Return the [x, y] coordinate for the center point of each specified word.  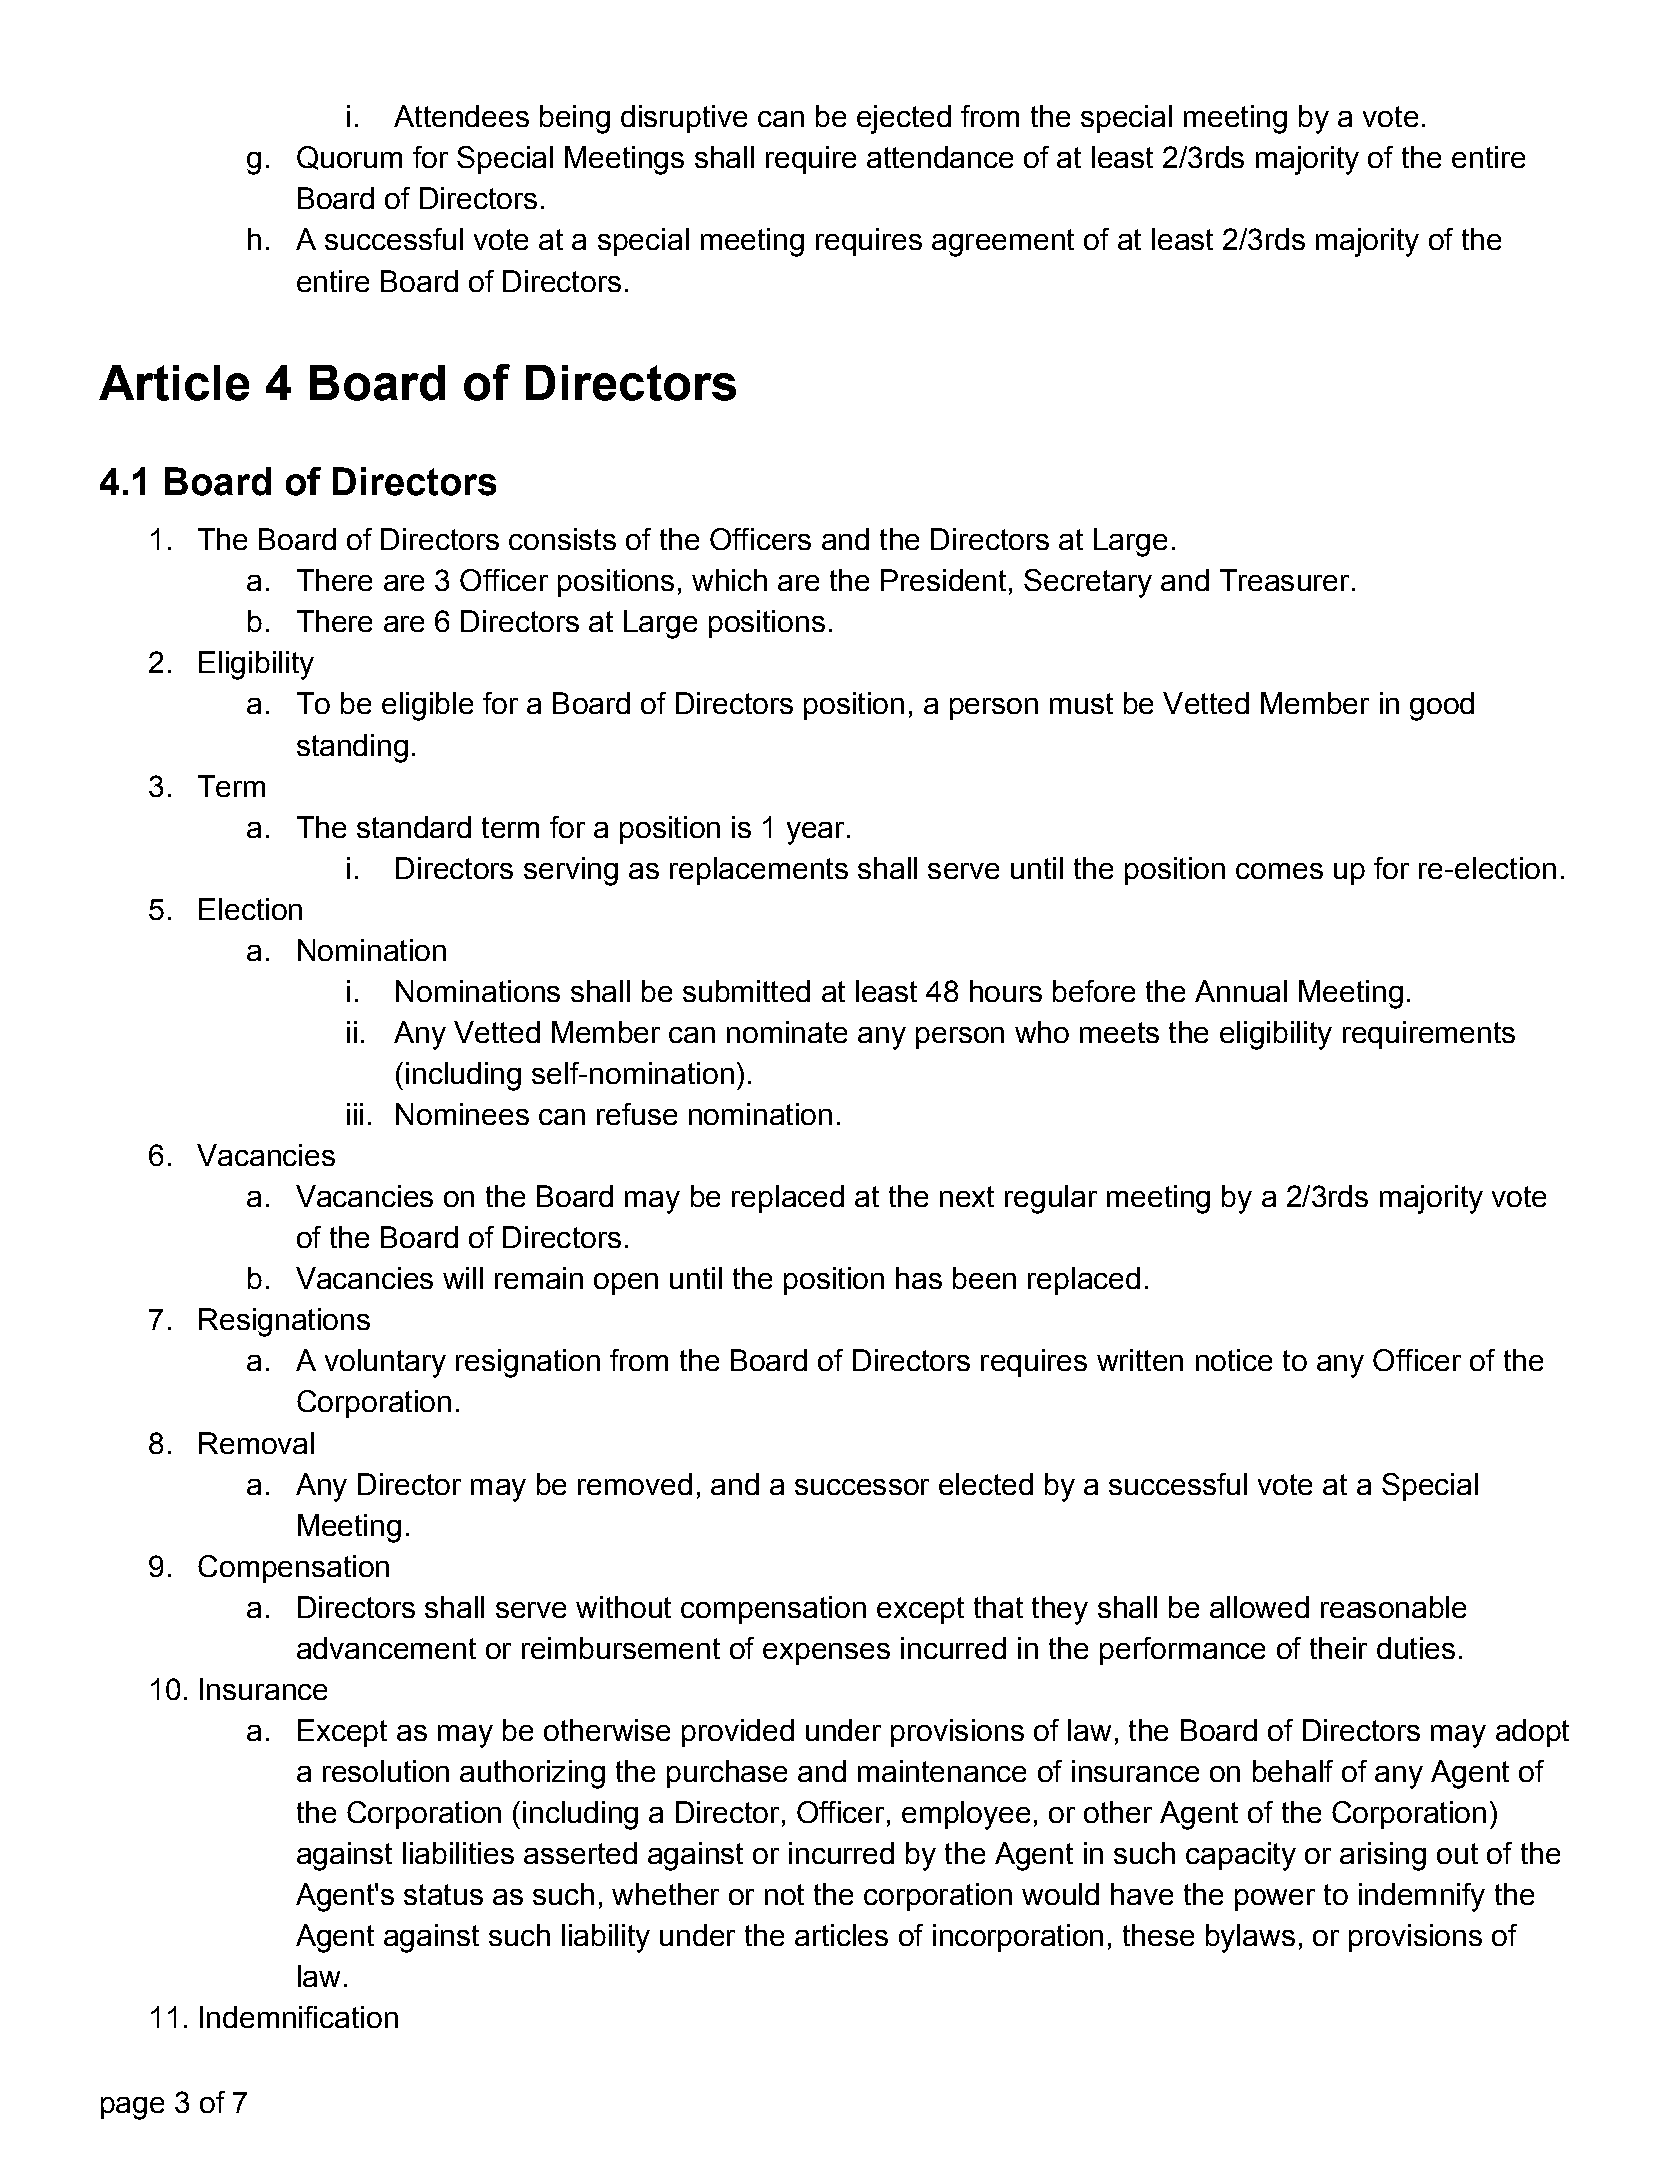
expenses [826, 1654]
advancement [386, 1648]
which [729, 580]
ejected [904, 119]
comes [1279, 871]
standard [414, 827]
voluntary [385, 1363]
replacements [759, 871]
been [984, 1278]
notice [1234, 1360]
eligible [427, 706]
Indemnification [299, 2017]
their [1338, 1648]
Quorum [349, 158]
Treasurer [1284, 580]
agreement [1003, 243]
